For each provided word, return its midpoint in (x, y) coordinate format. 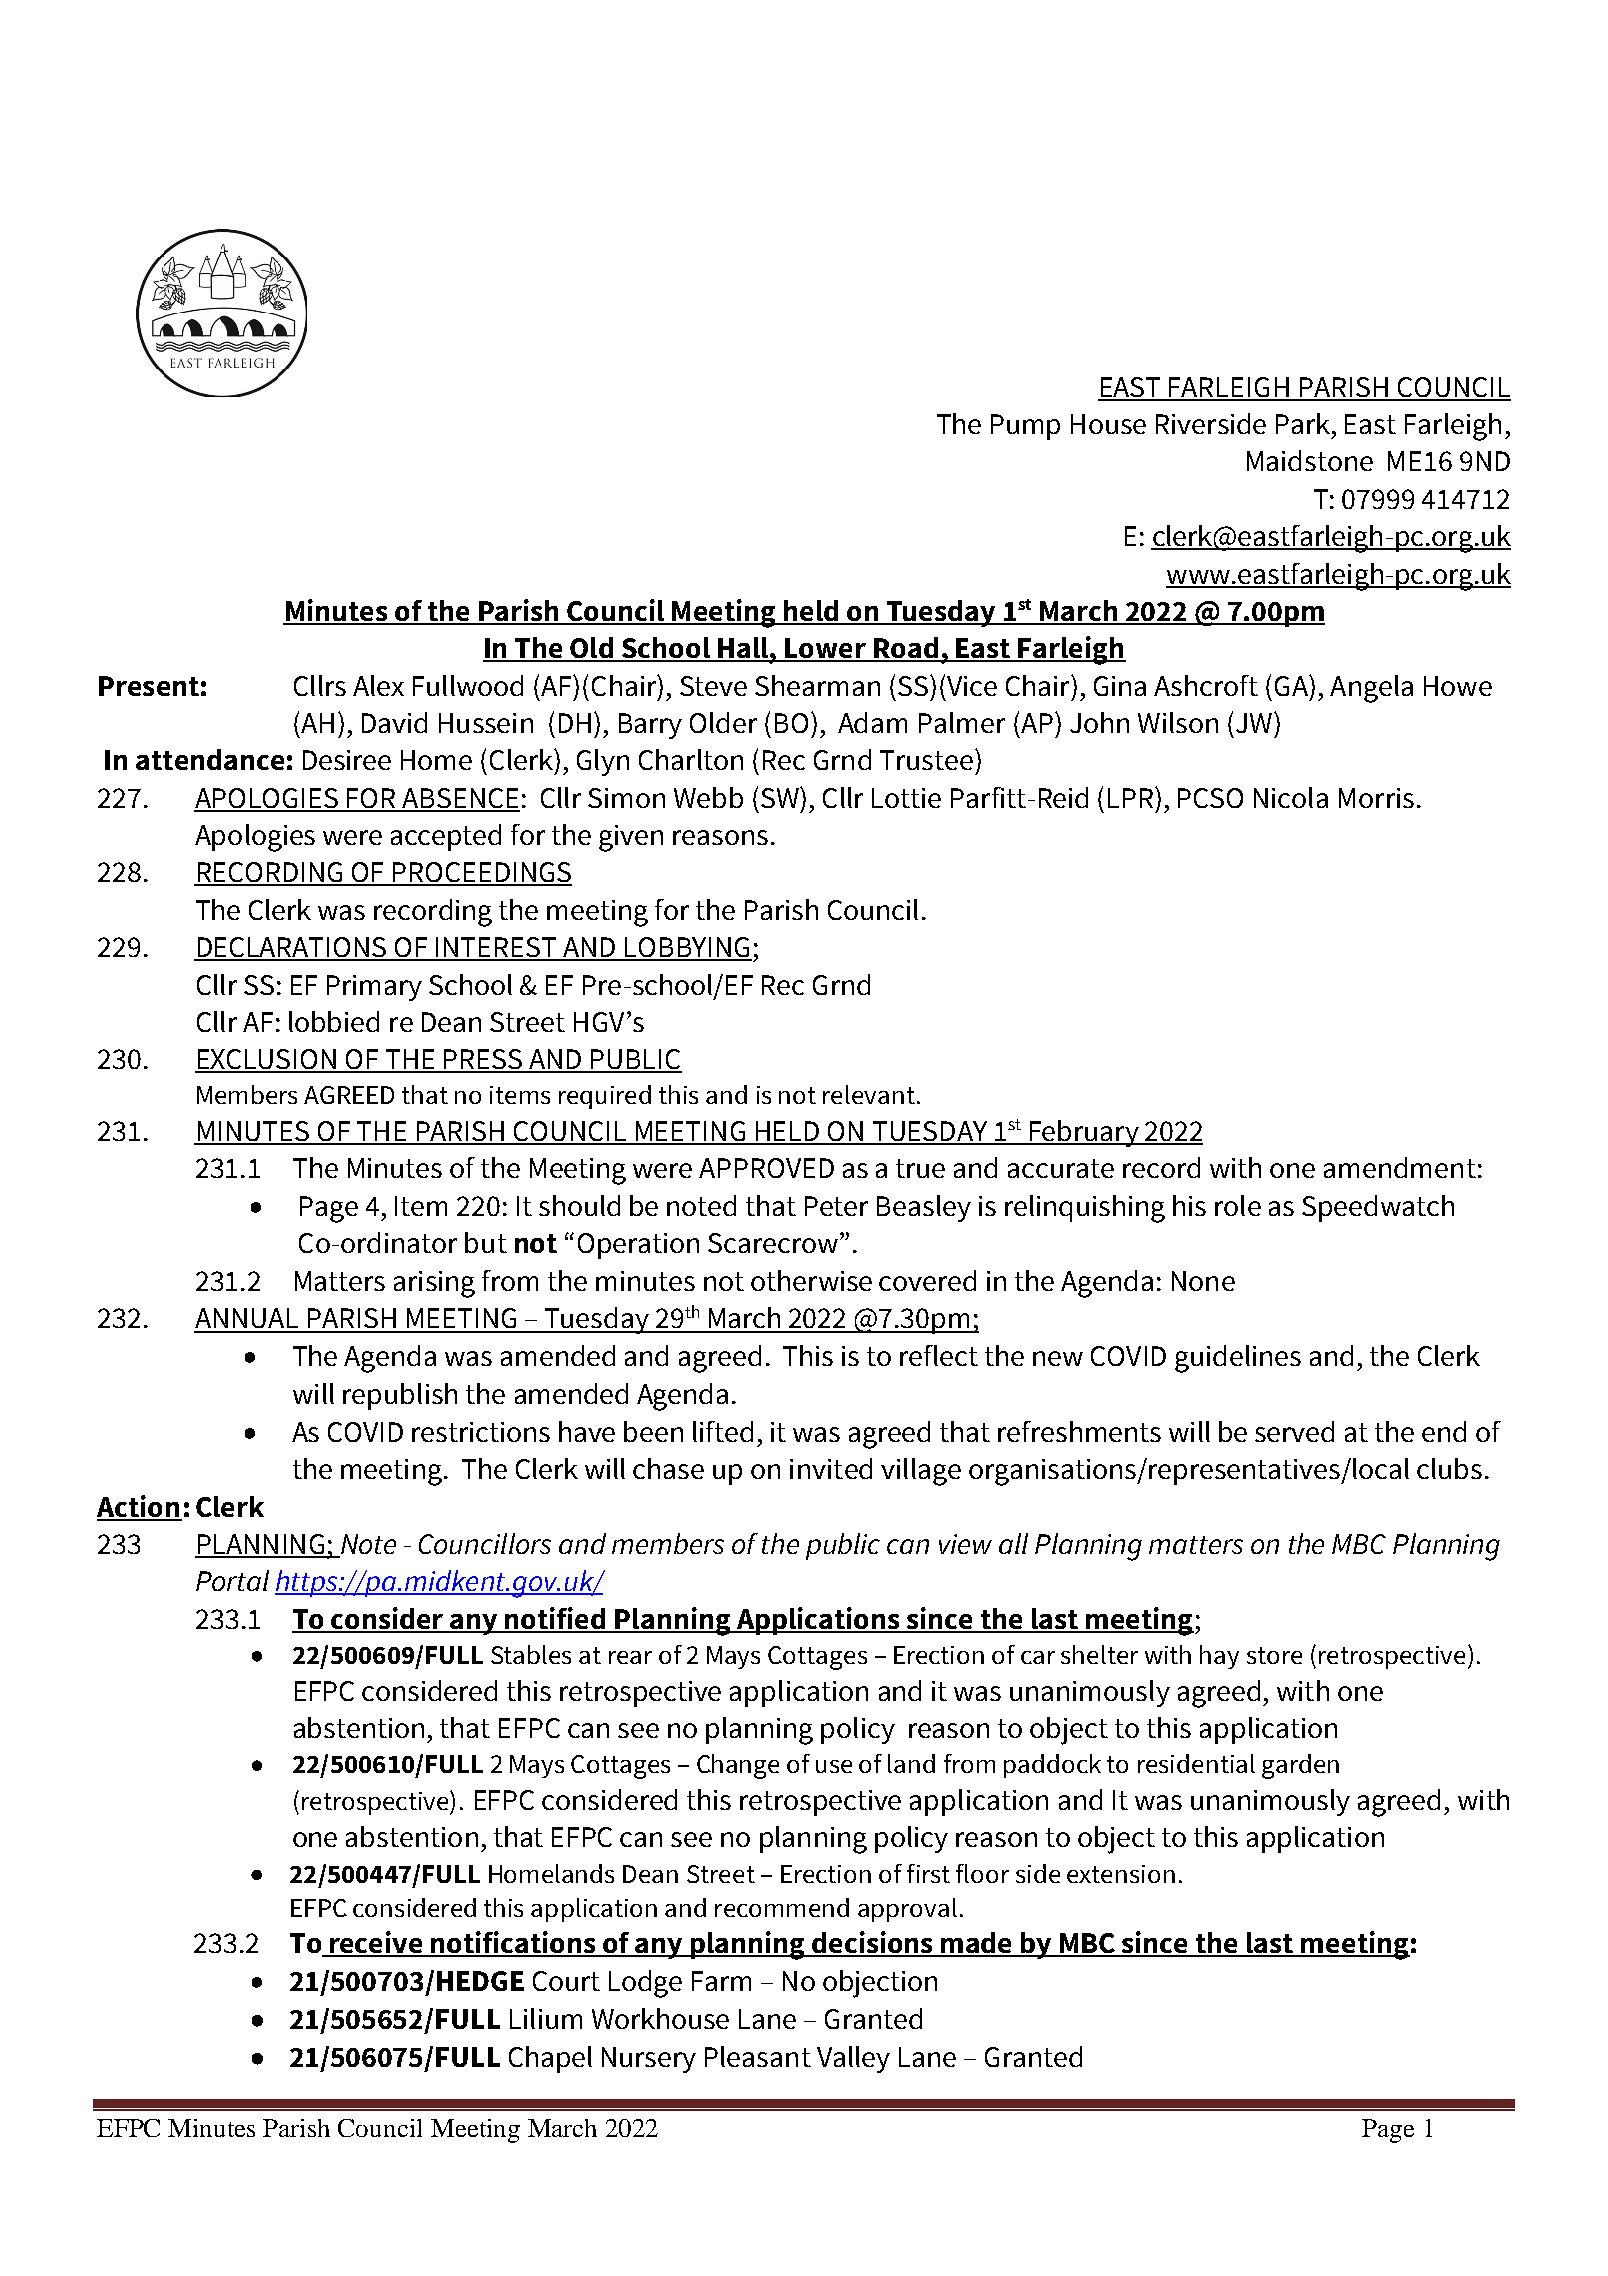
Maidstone (1310, 460)
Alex (378, 685)
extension (1121, 1874)
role (1238, 1205)
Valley (853, 2059)
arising (434, 1284)
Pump (1025, 427)
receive (376, 1943)
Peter (836, 1206)
